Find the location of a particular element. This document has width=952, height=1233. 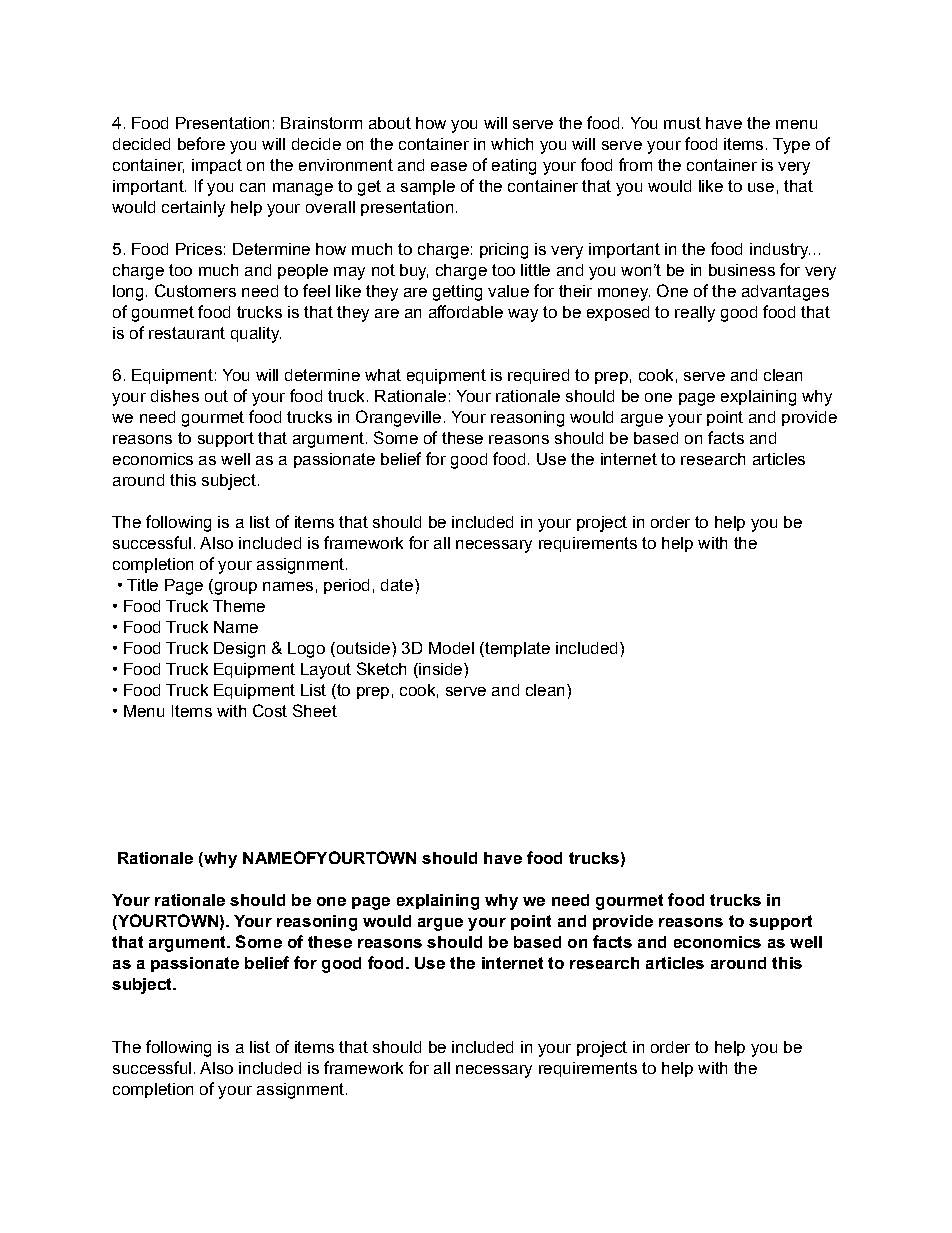

required is located at coordinates (538, 376).
